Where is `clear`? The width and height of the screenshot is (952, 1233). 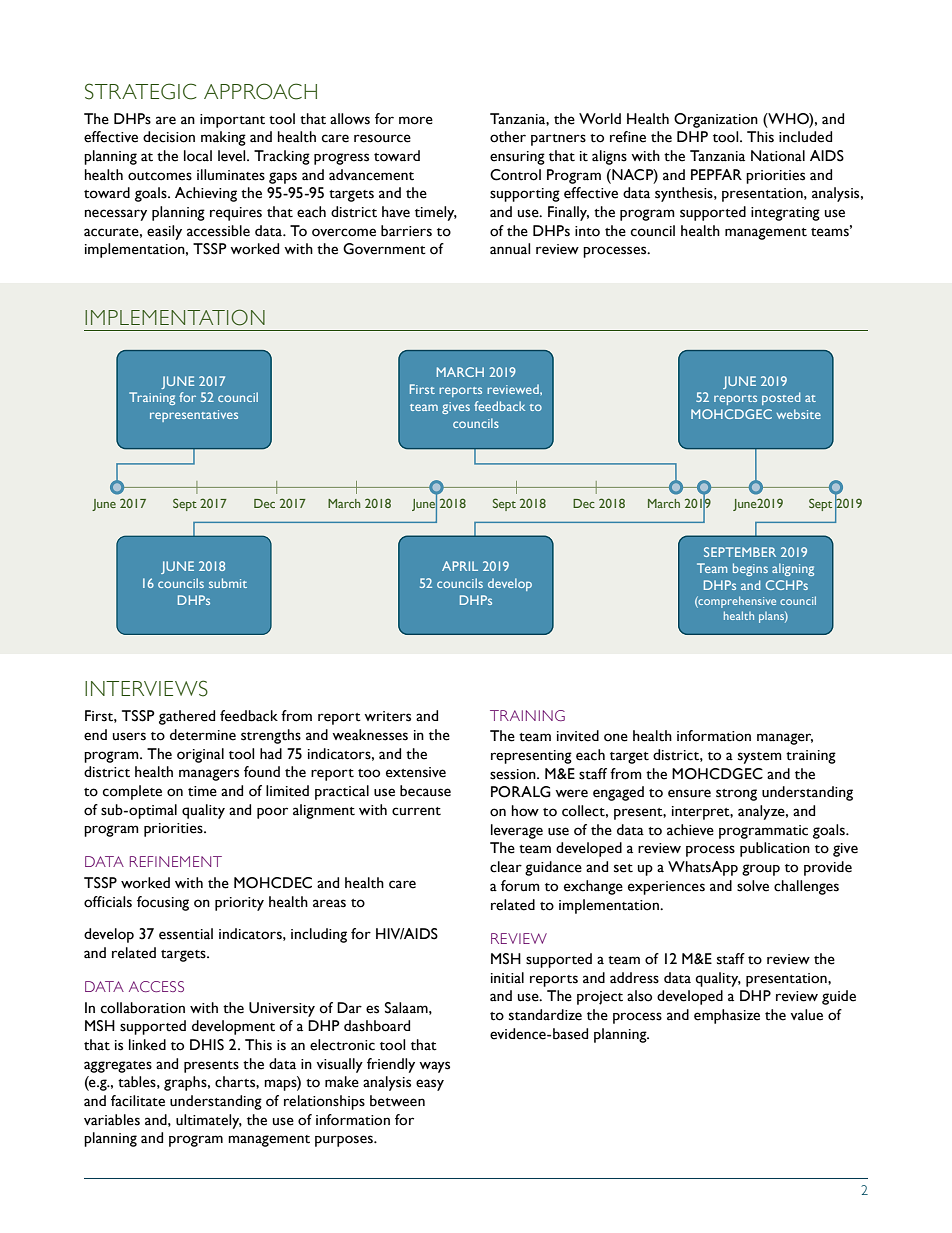
clear is located at coordinates (506, 867).
